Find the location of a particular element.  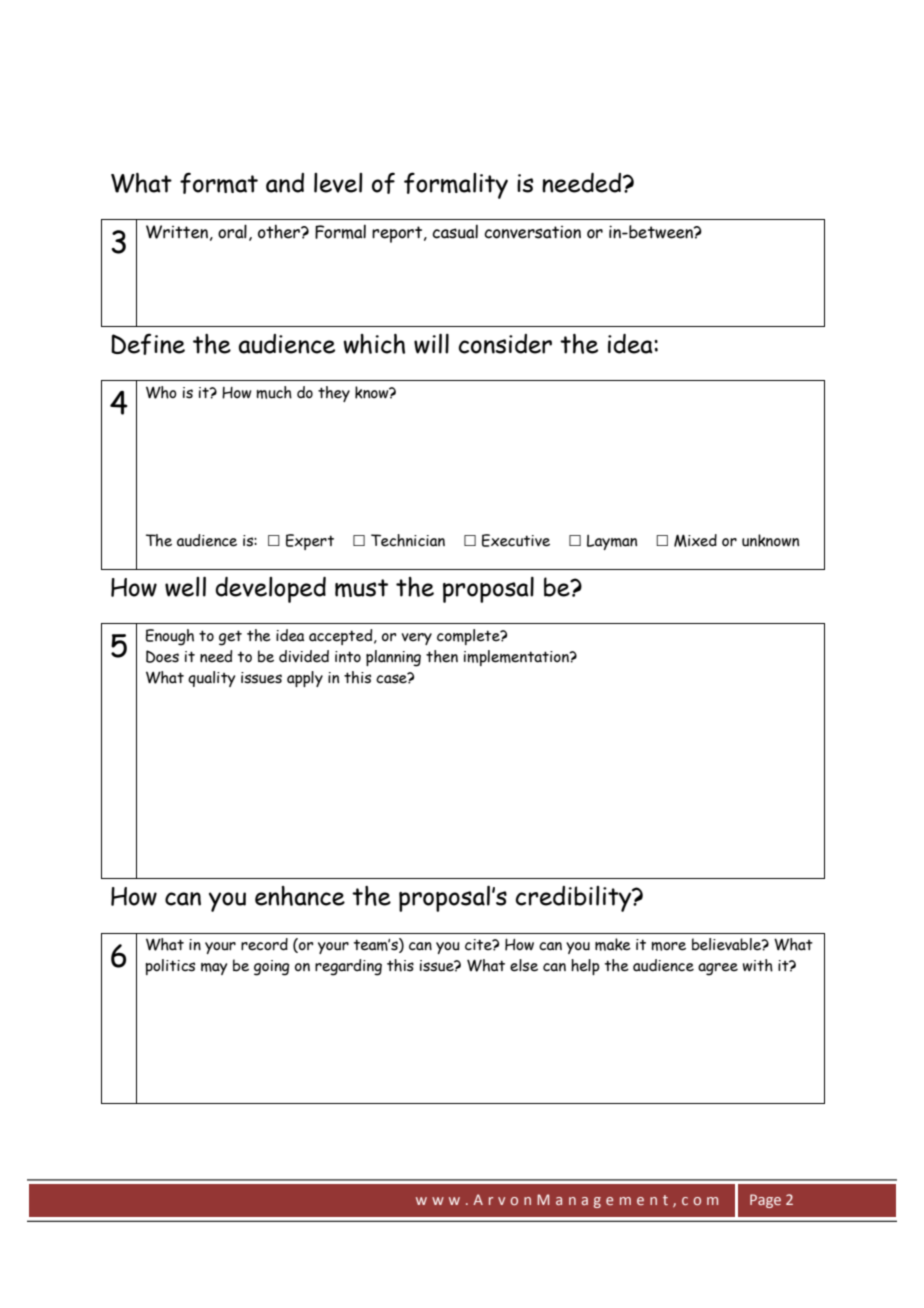

Technician is located at coordinates (408, 540).
